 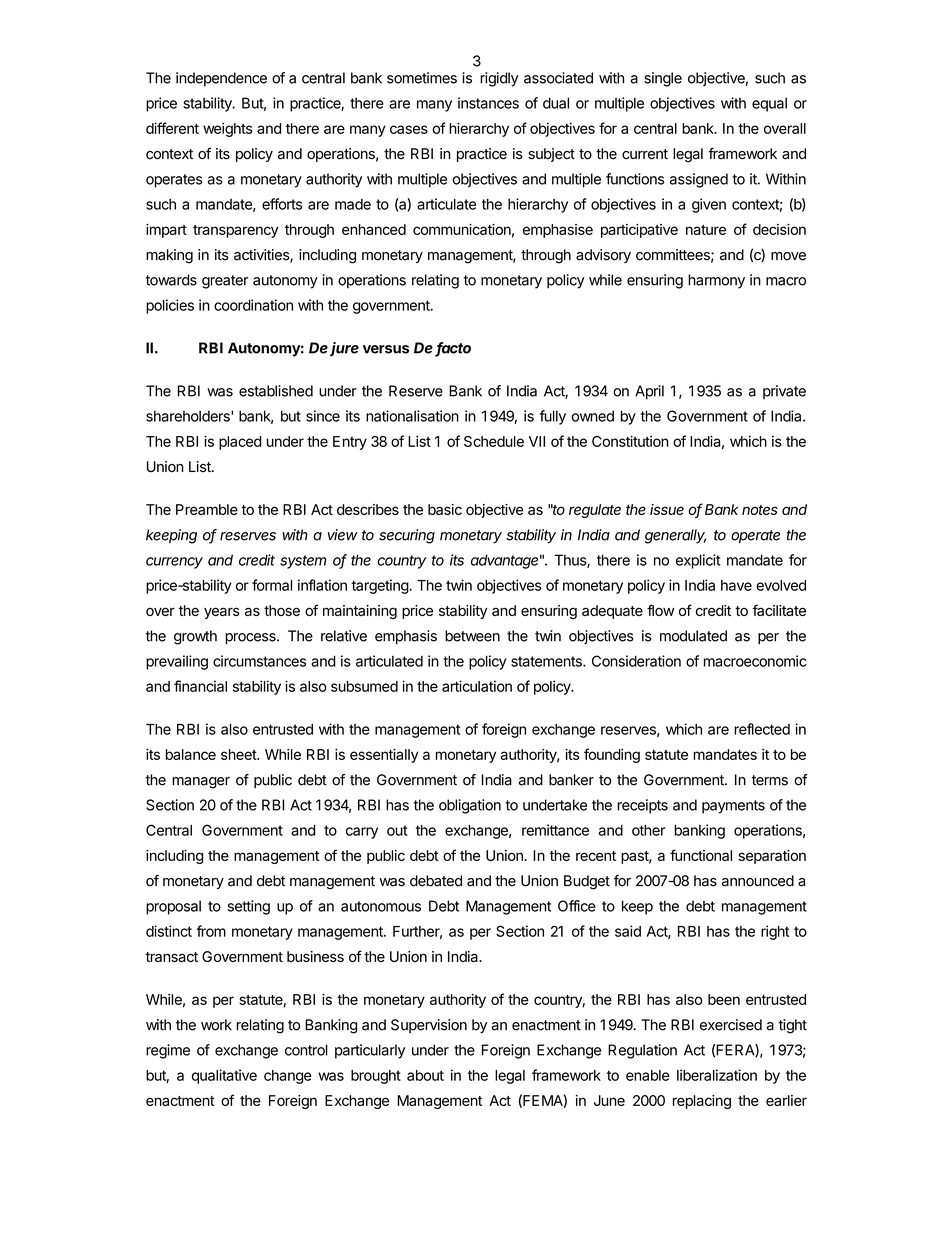 I want to click on weights, so click(x=228, y=129).
